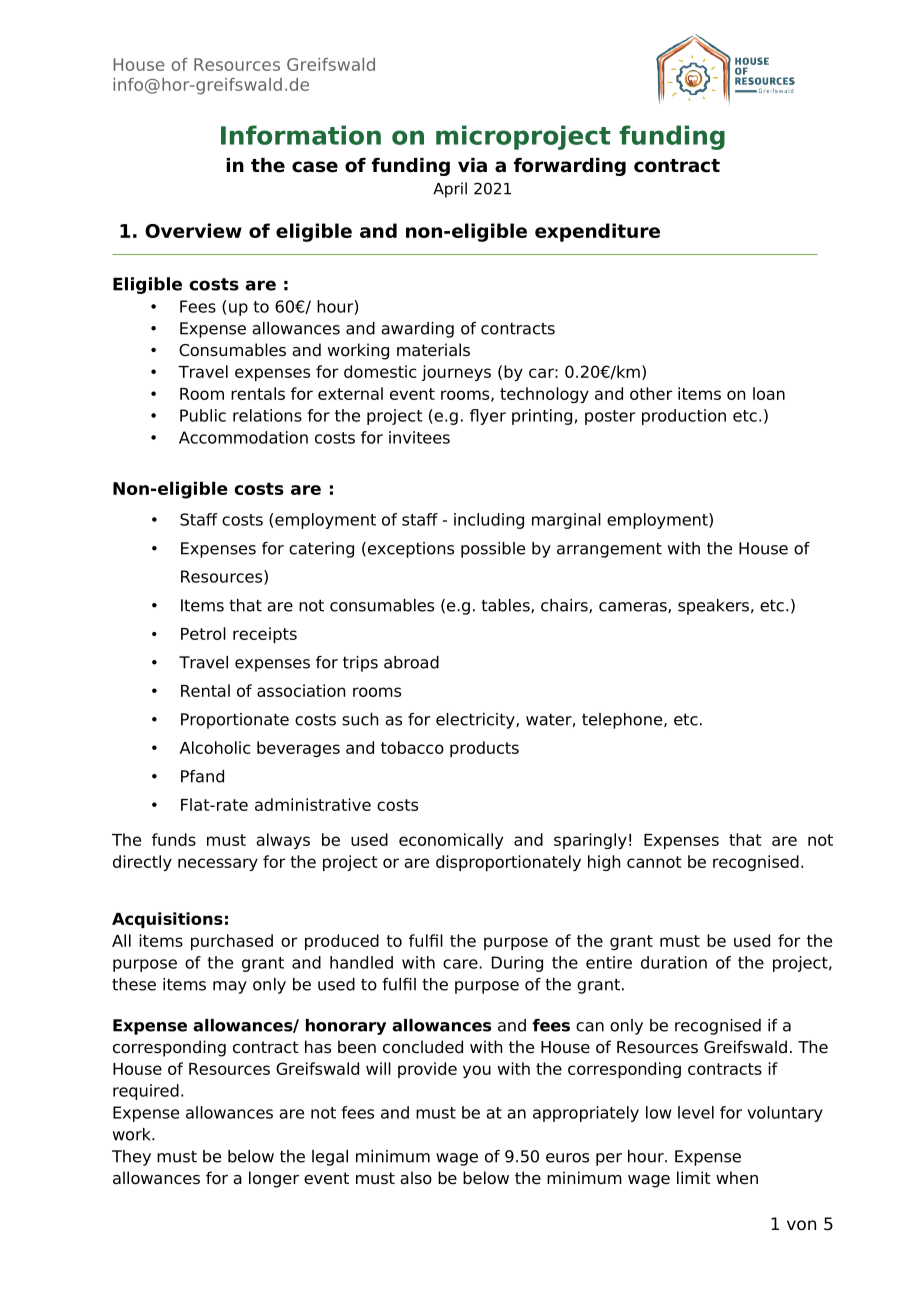  What do you see at coordinates (215, 747) in the image?
I see `Alcoholic` at bounding box center [215, 747].
